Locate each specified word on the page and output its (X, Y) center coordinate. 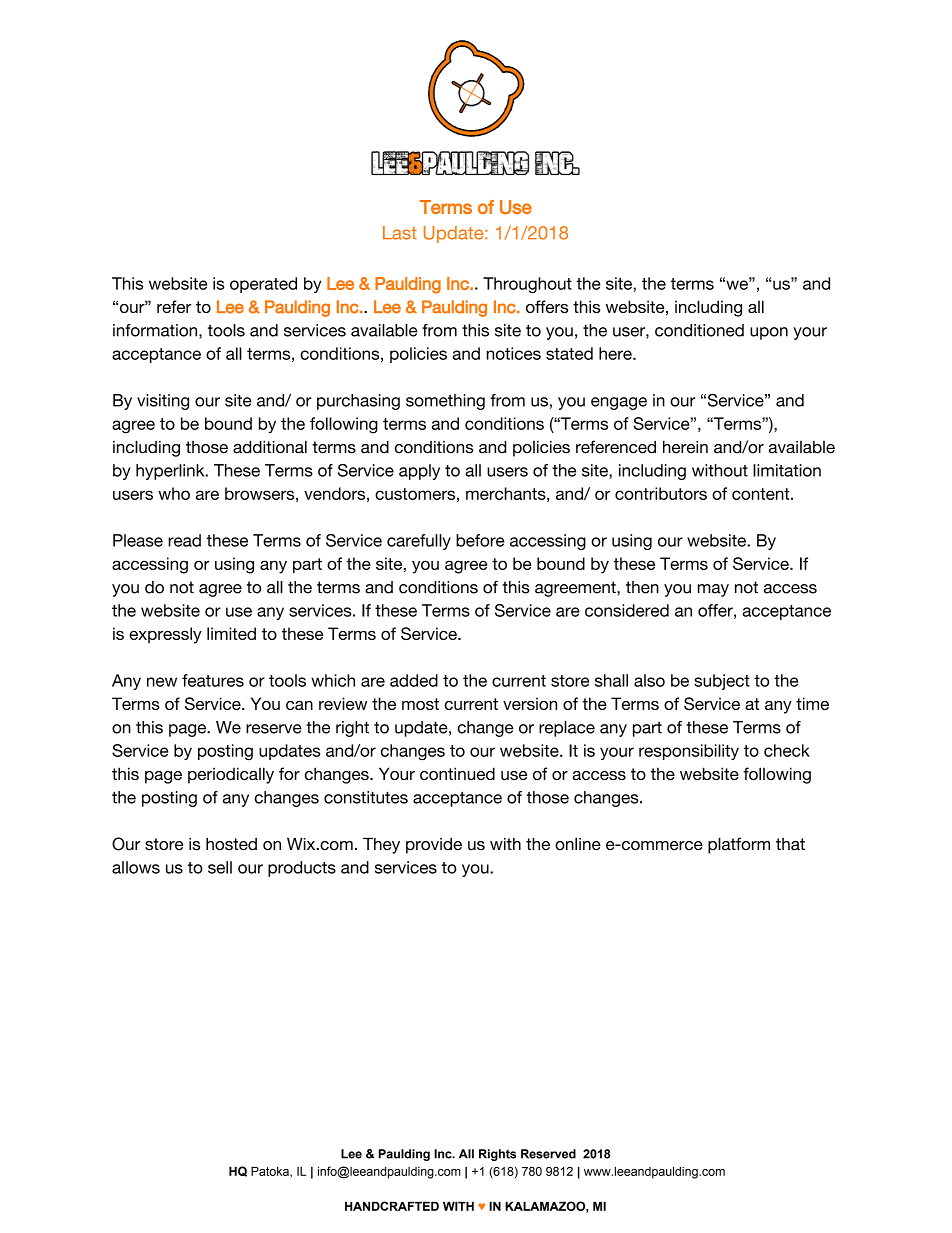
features (213, 680)
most (420, 704)
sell (220, 867)
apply (419, 472)
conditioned (699, 330)
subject (722, 682)
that (790, 844)
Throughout (527, 285)
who (174, 493)
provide (434, 845)
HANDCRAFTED (392, 1206)
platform (739, 845)
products (302, 869)
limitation (787, 470)
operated (263, 285)
